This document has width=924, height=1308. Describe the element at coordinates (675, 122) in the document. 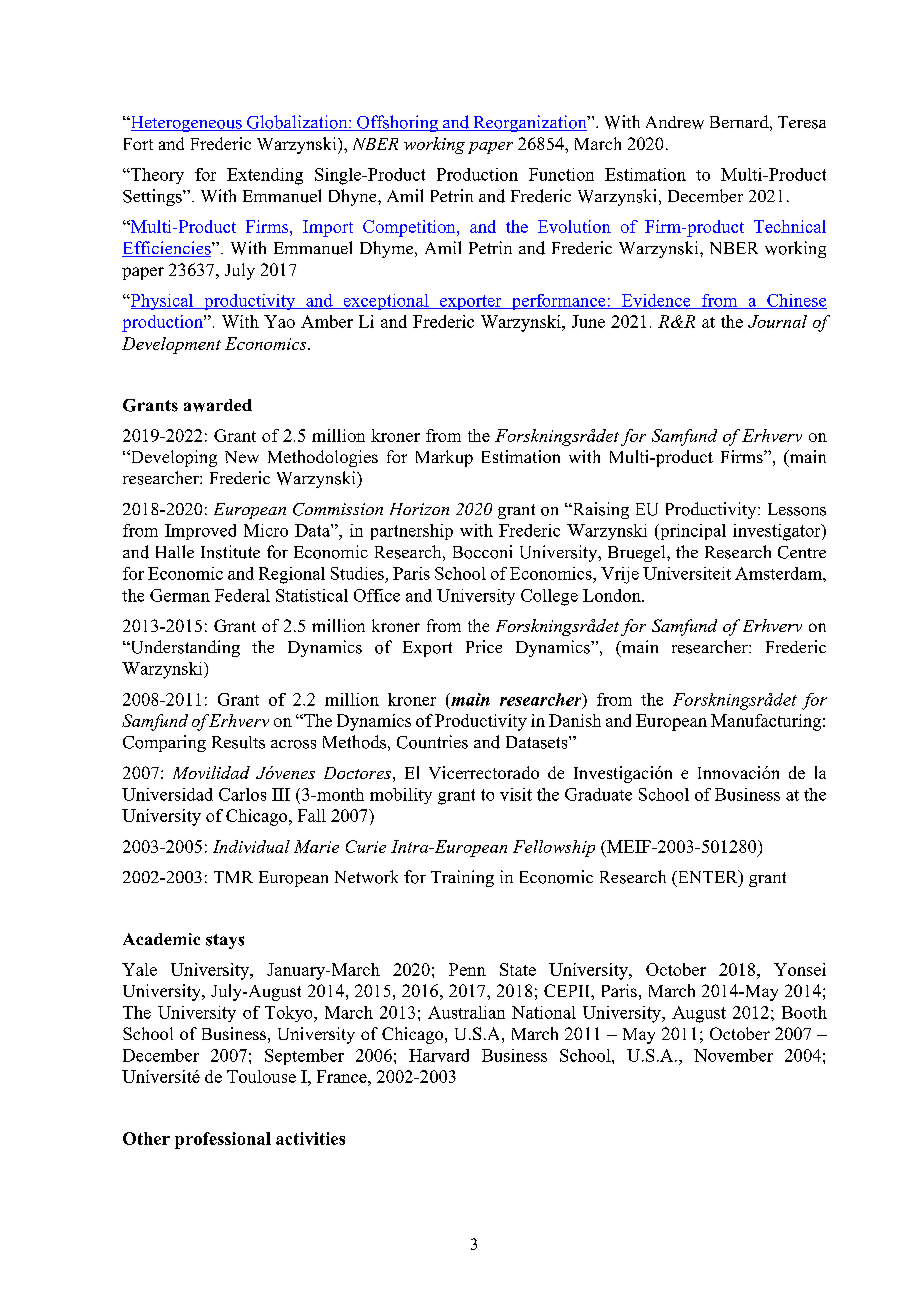

I see `Andrew` at that location.
